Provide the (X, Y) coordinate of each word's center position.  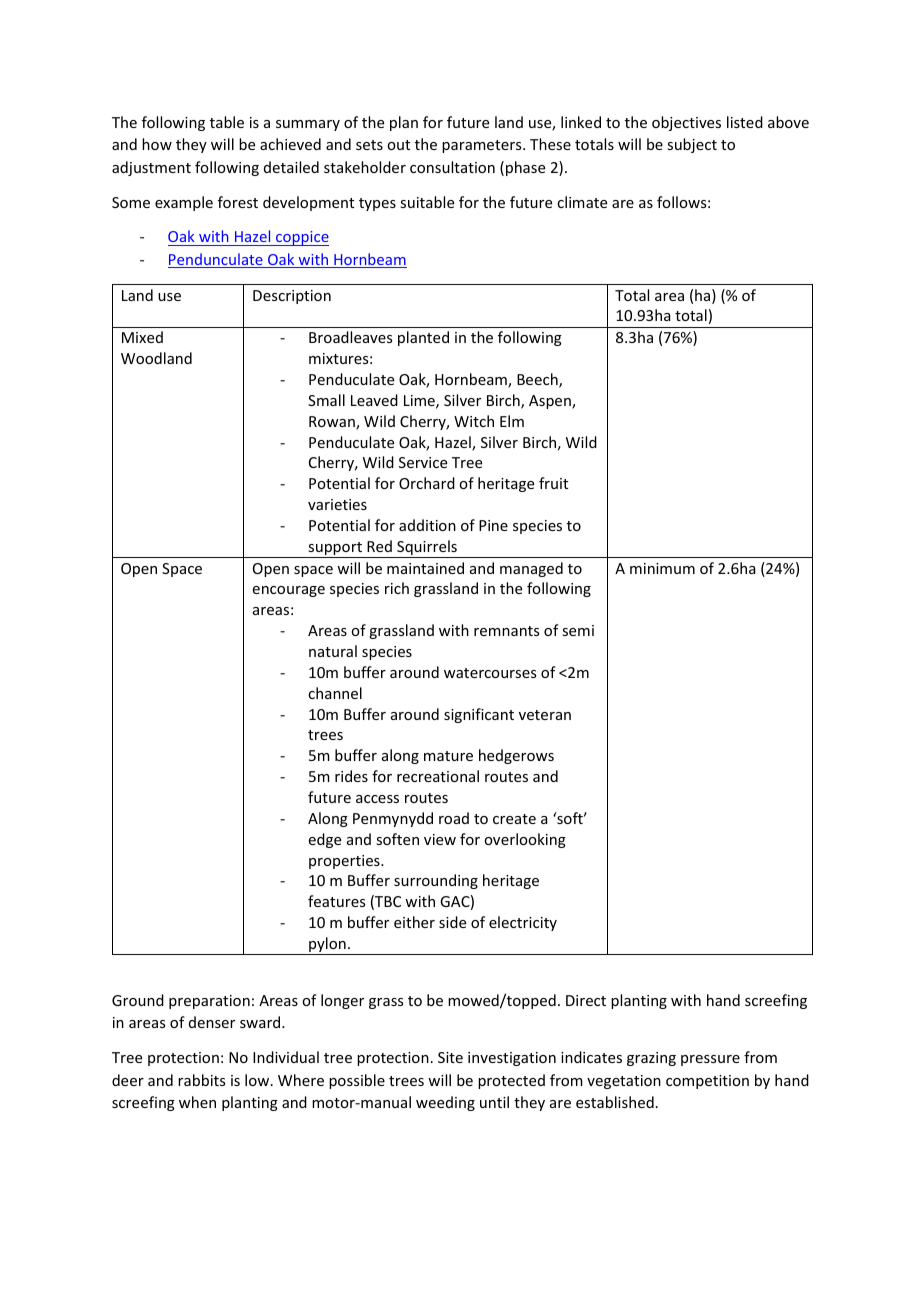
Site (450, 1057)
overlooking (525, 840)
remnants (506, 631)
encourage (289, 591)
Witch (474, 421)
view (440, 839)
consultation (452, 167)
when (197, 1102)
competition (707, 1082)
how (157, 144)
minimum (662, 568)
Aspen (551, 402)
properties (345, 862)
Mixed (142, 337)
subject (692, 145)
